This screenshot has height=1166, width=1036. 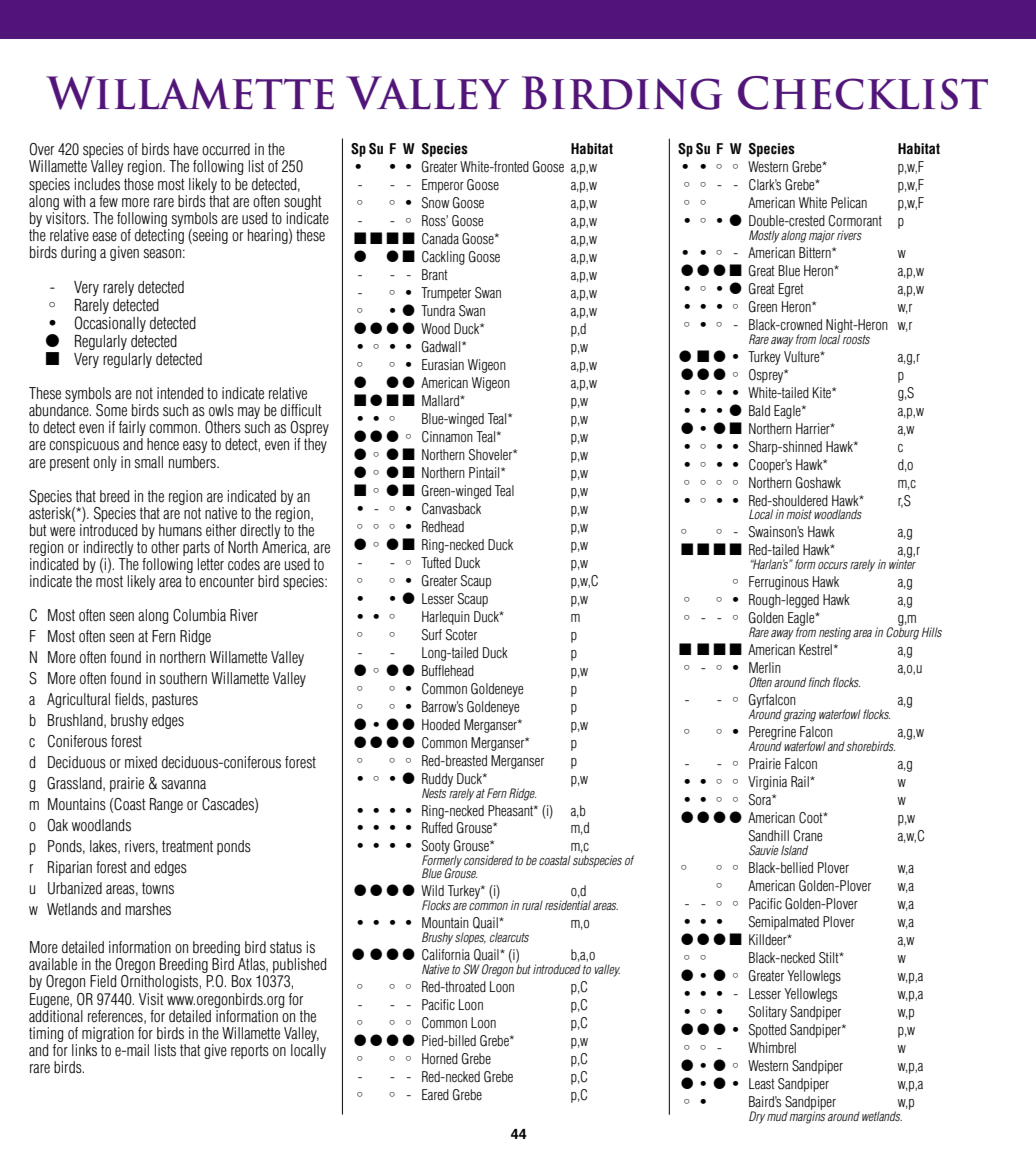 I want to click on Emperor, so click(x=443, y=186).
